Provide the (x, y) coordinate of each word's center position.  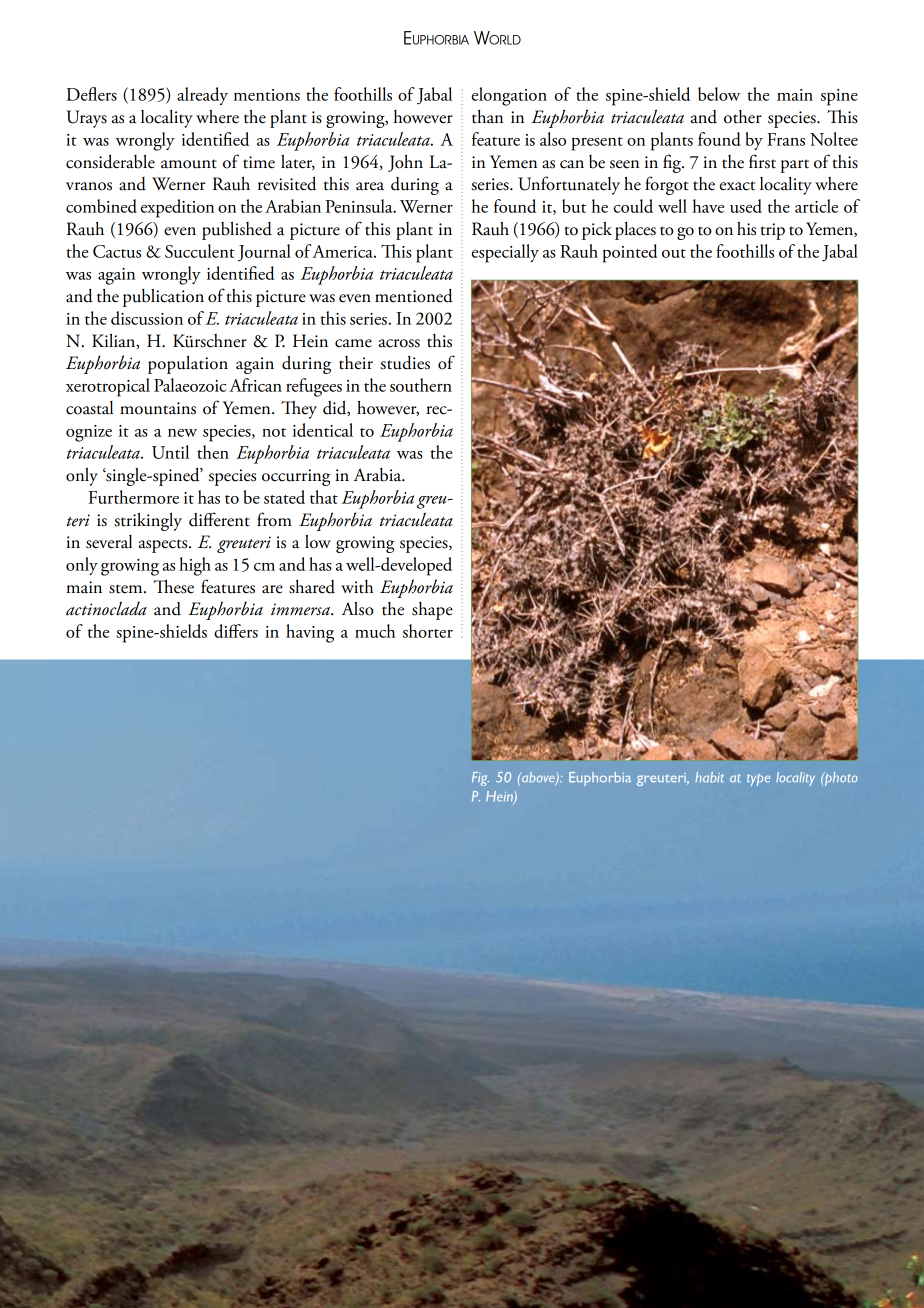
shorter (428, 631)
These (174, 587)
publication (163, 298)
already (202, 96)
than (487, 117)
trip (772, 231)
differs (236, 631)
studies (405, 363)
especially (505, 253)
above (538, 778)
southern (421, 385)
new (182, 433)
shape (432, 611)
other (743, 117)
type (758, 780)
